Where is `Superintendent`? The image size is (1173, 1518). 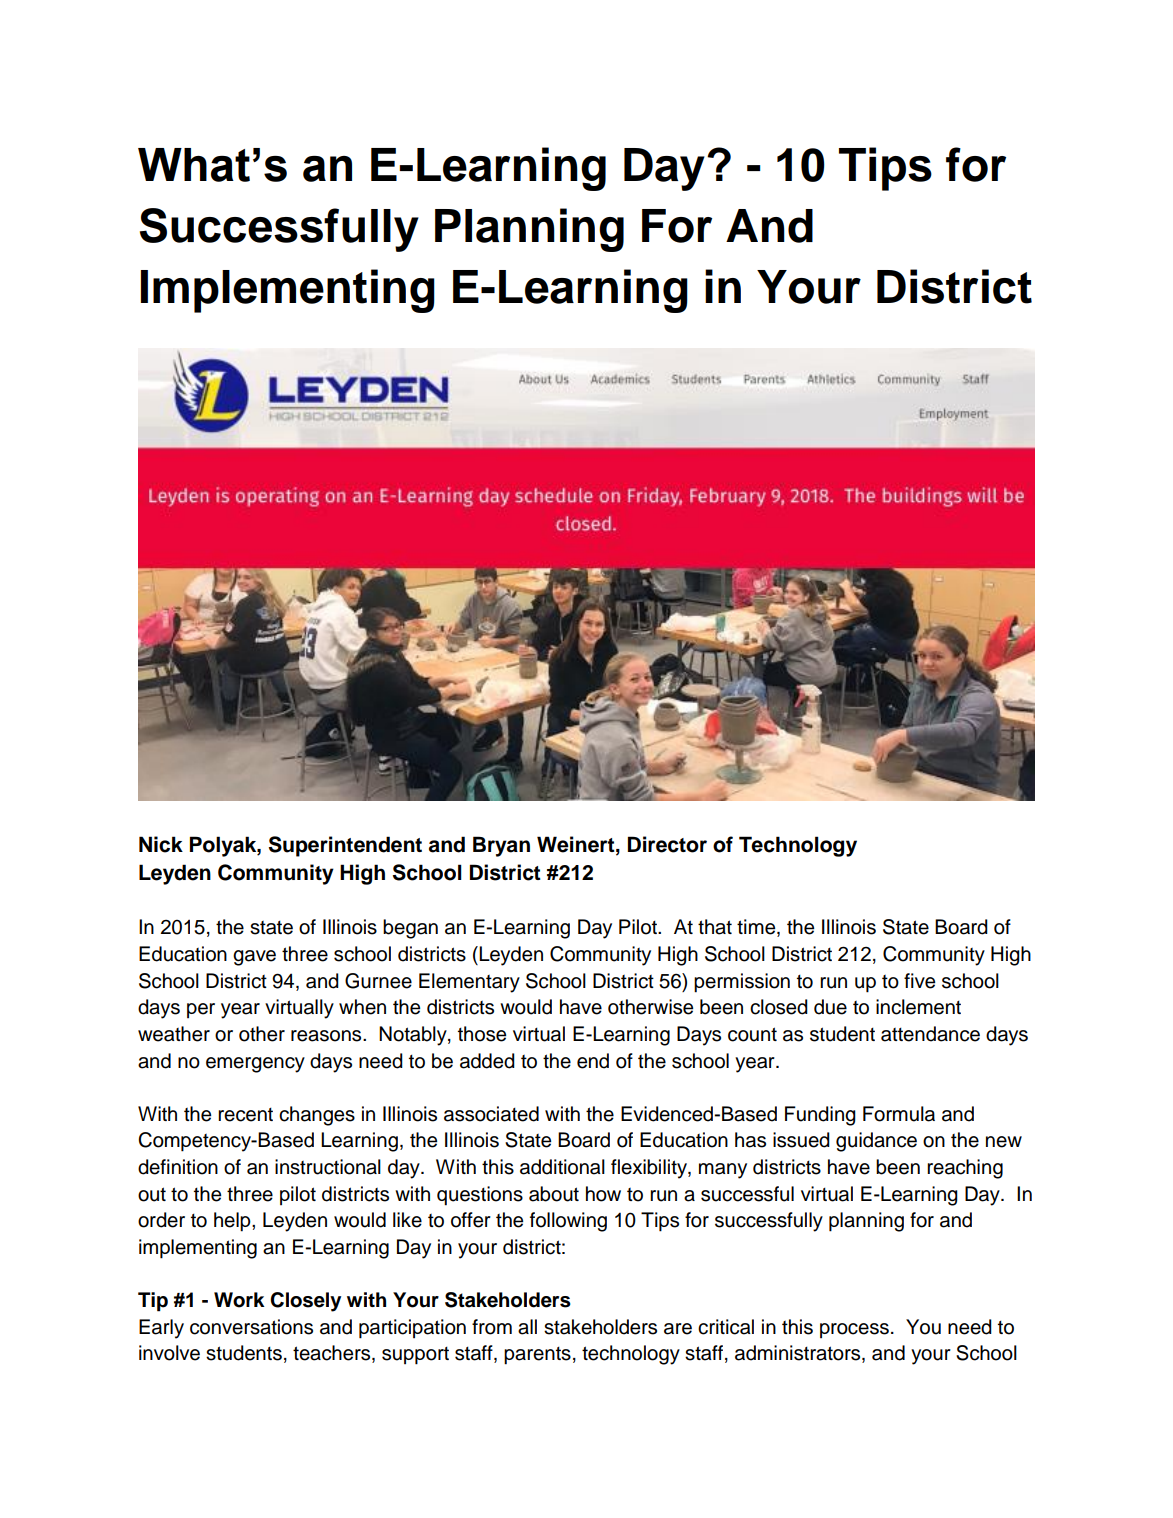
Superintendent is located at coordinates (345, 846).
